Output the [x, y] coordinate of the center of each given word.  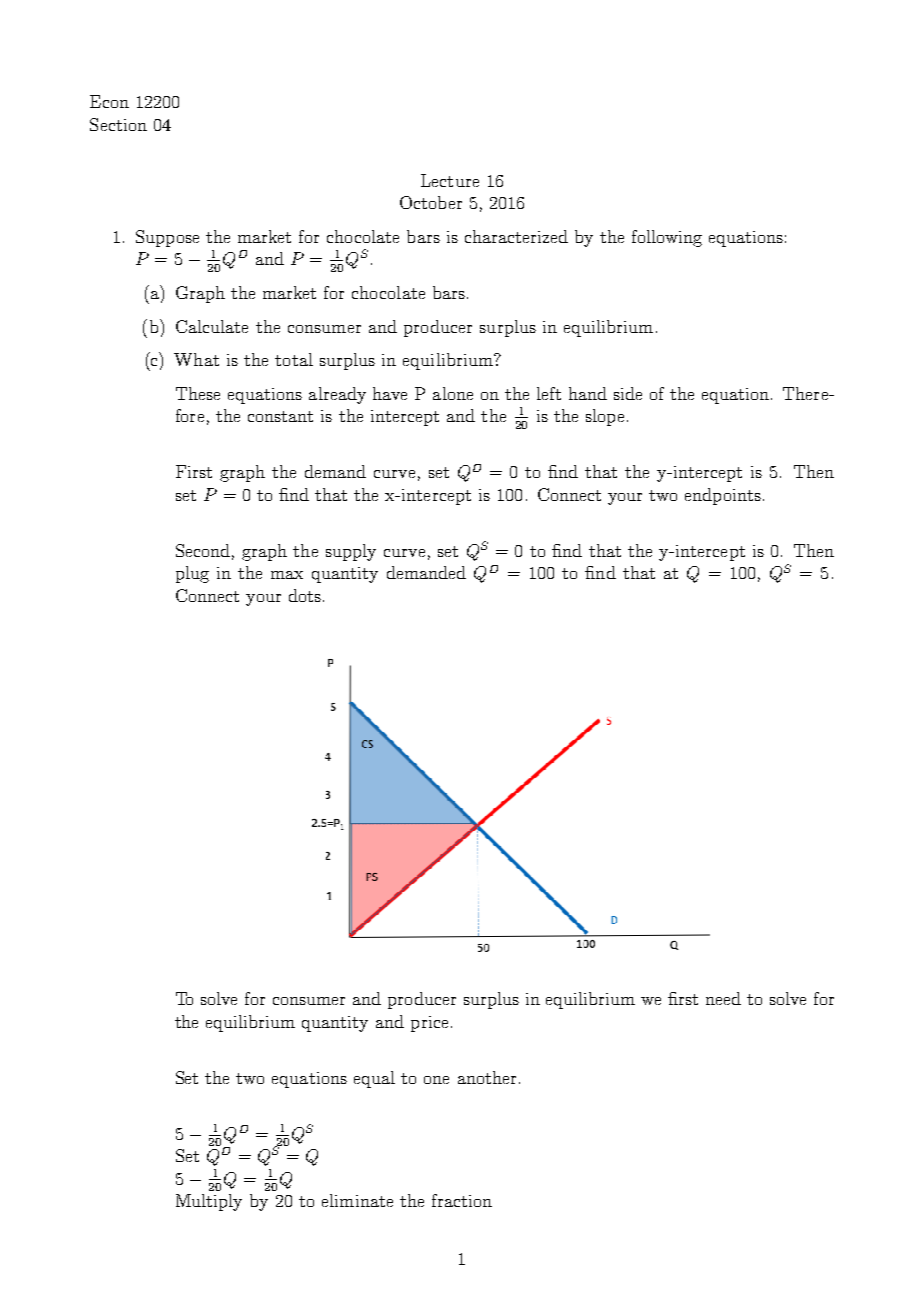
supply [351, 552]
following [667, 238]
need [723, 998]
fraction [462, 1200]
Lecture [450, 180]
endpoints [723, 496]
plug [192, 574]
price [429, 1024]
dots [305, 595]
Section [118, 124]
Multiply [209, 1202]
